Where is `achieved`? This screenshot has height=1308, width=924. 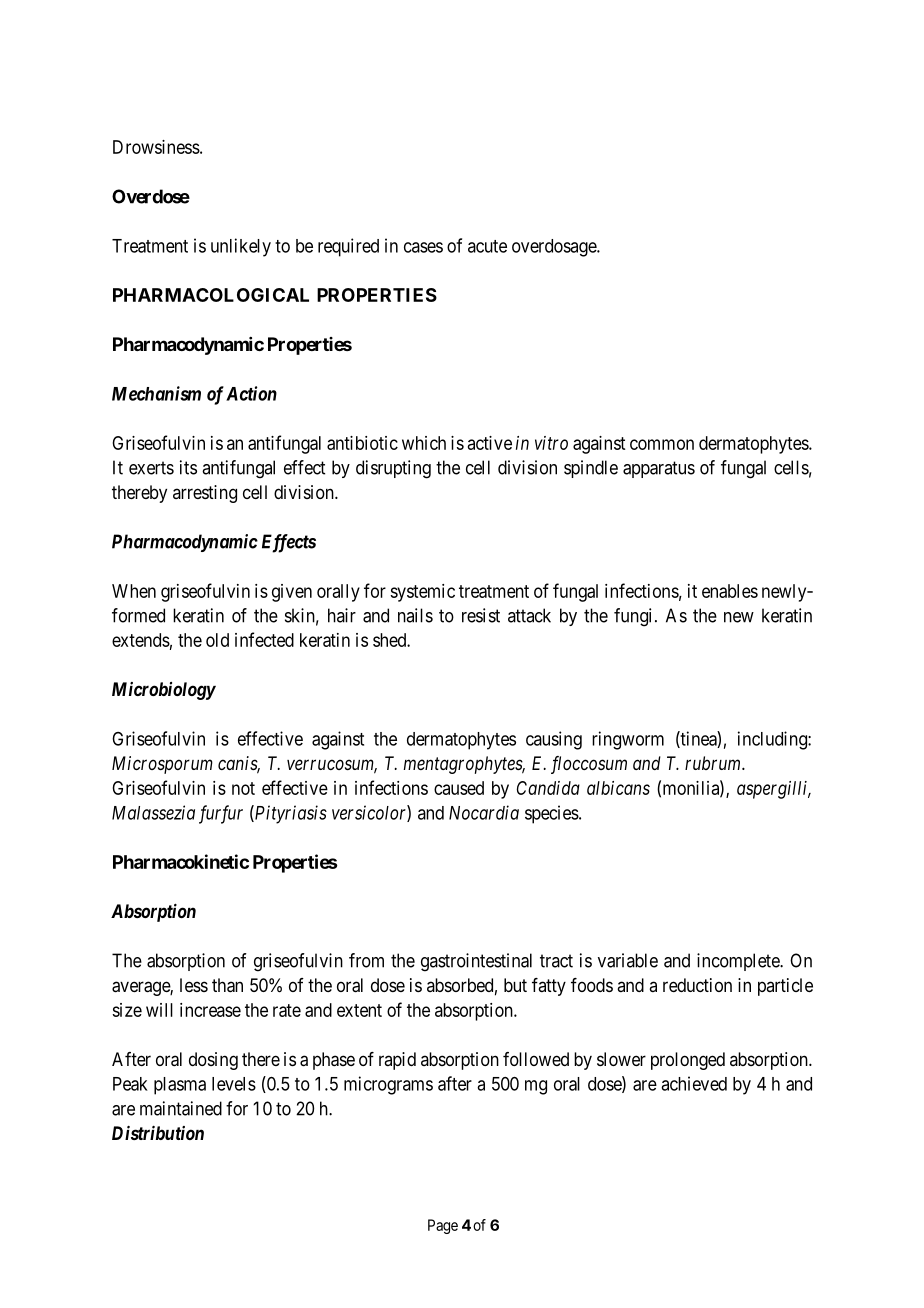
achieved is located at coordinates (694, 1083).
